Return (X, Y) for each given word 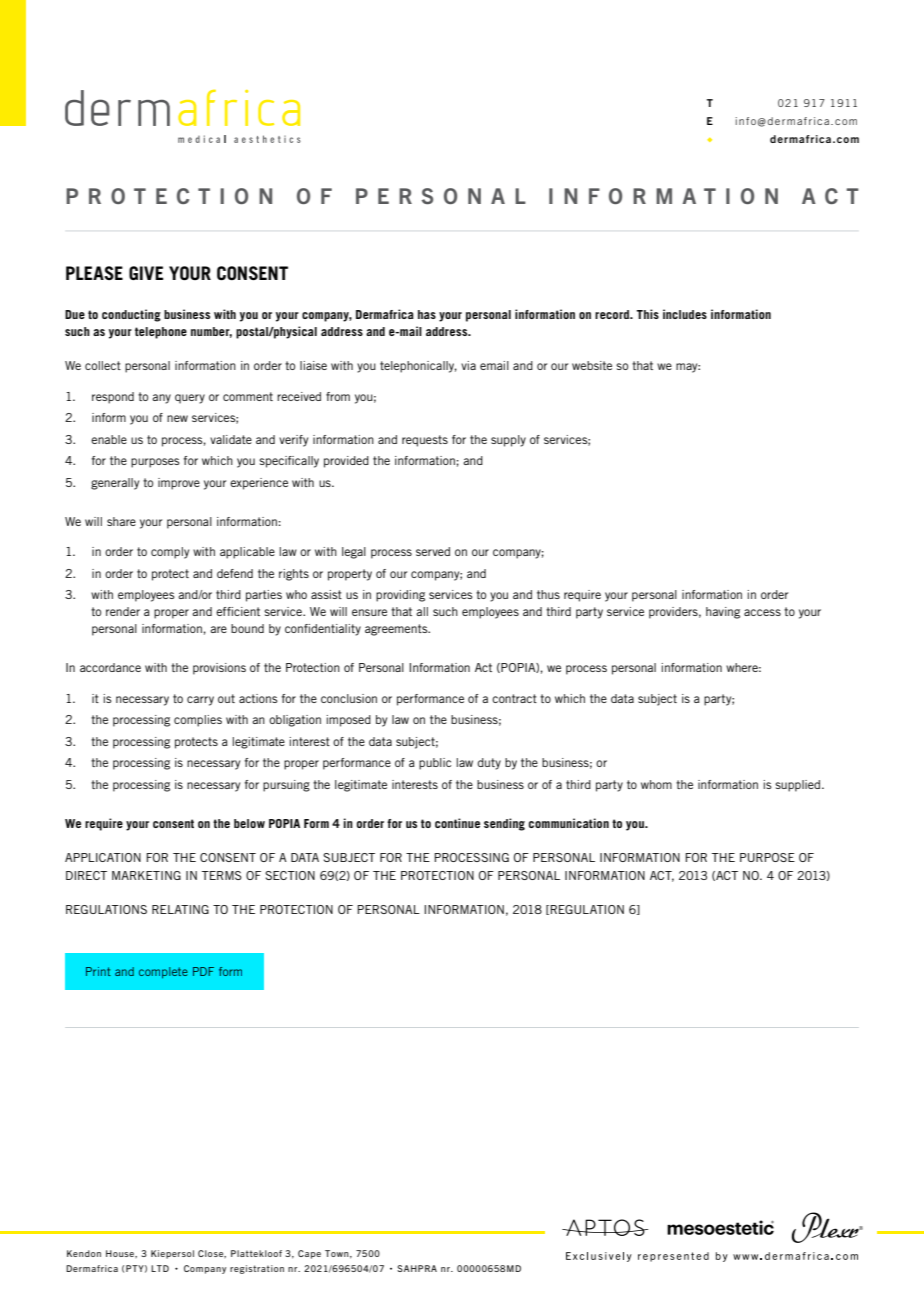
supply (508, 441)
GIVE (146, 273)
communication (569, 823)
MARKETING (146, 875)
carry (200, 701)
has (427, 314)
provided (346, 462)
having (723, 613)
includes (685, 314)
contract (514, 698)
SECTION (290, 875)
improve (179, 484)
